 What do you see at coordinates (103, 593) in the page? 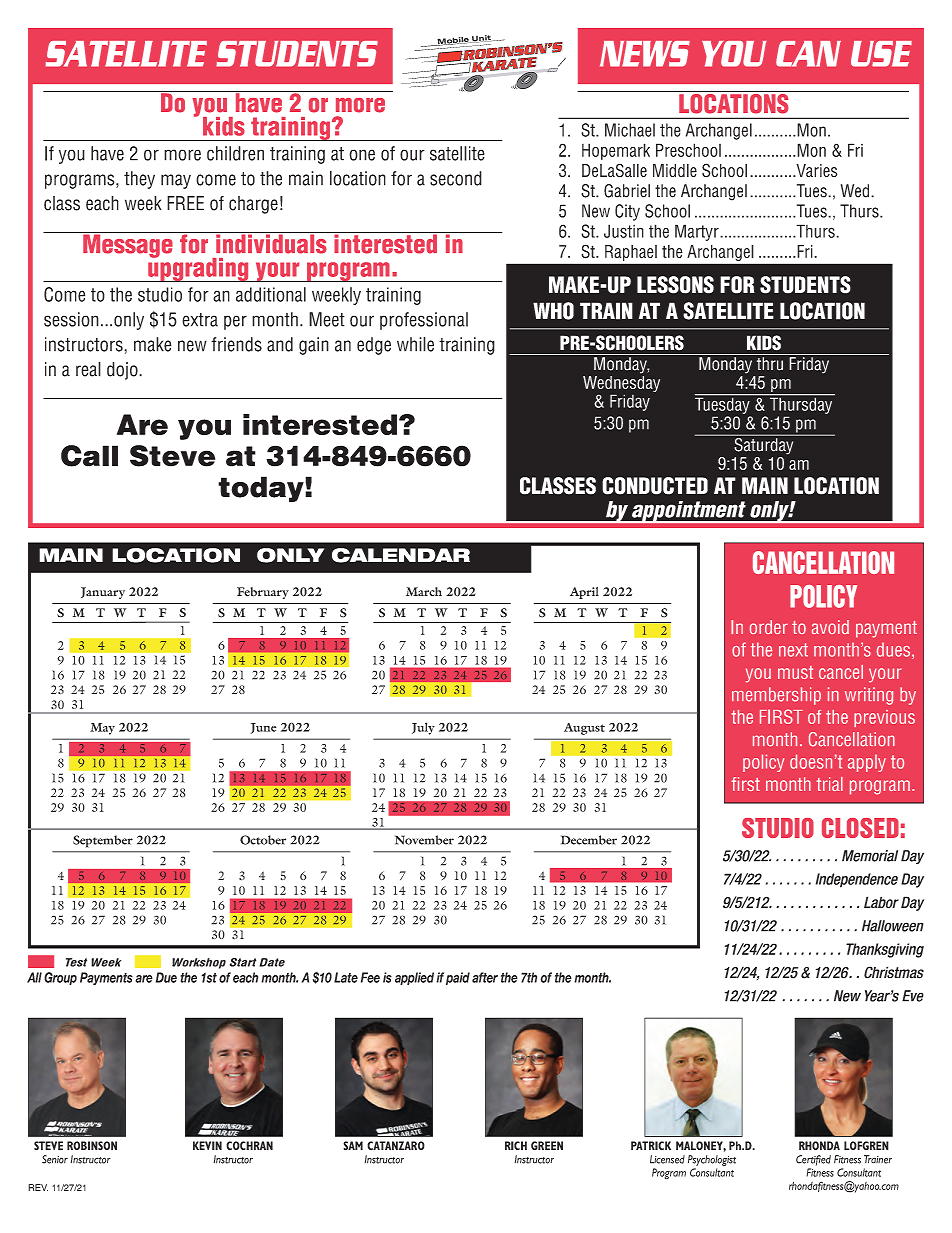
I see `January` at bounding box center [103, 593].
